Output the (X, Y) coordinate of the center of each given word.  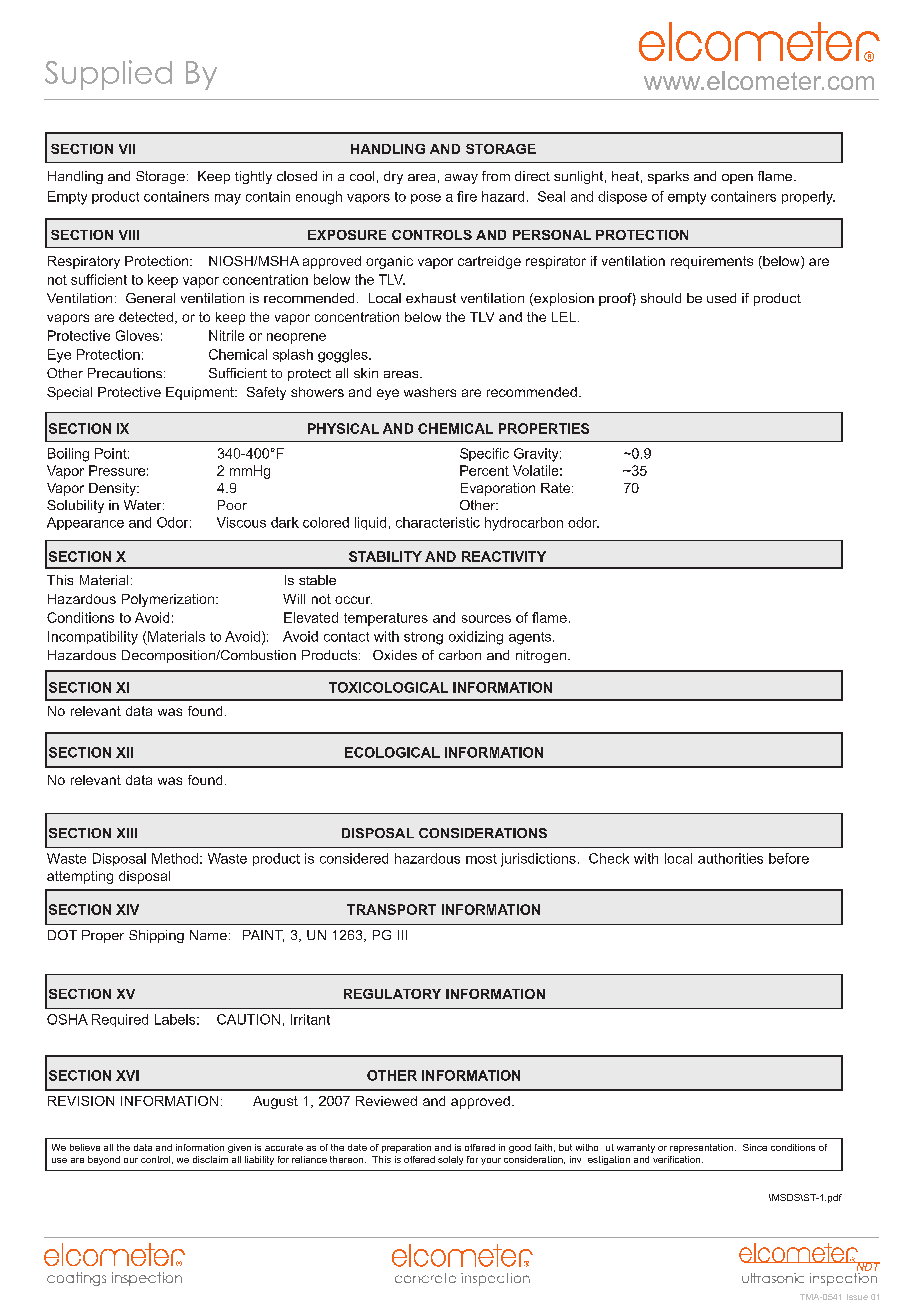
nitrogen (541, 656)
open (737, 179)
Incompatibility (93, 638)
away (461, 179)
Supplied (108, 75)
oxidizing (476, 638)
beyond (104, 1160)
